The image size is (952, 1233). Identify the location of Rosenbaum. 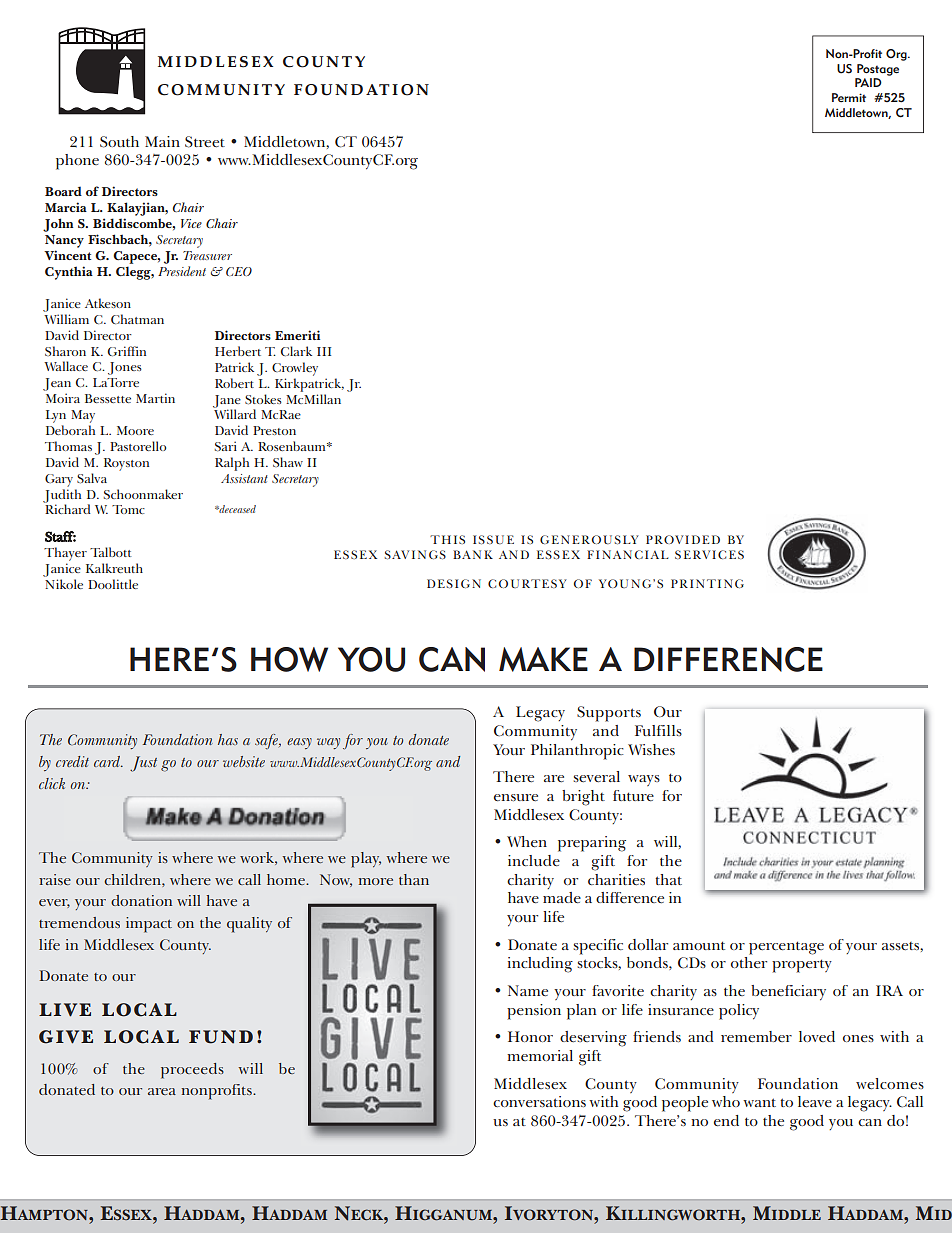
(293, 446).
